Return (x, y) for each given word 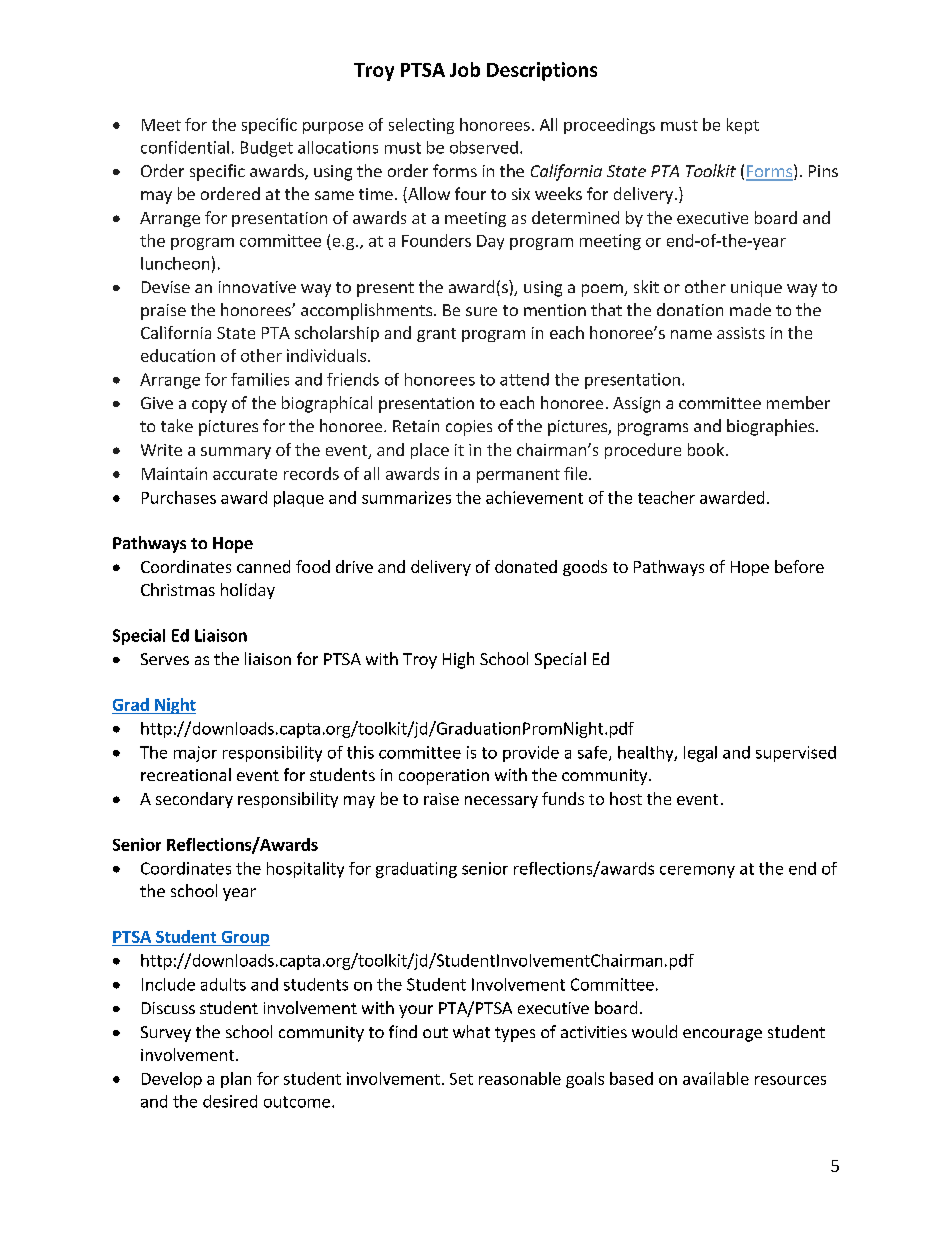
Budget (267, 149)
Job (465, 69)
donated (526, 566)
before (799, 566)
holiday (248, 591)
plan (236, 1080)
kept (743, 126)
